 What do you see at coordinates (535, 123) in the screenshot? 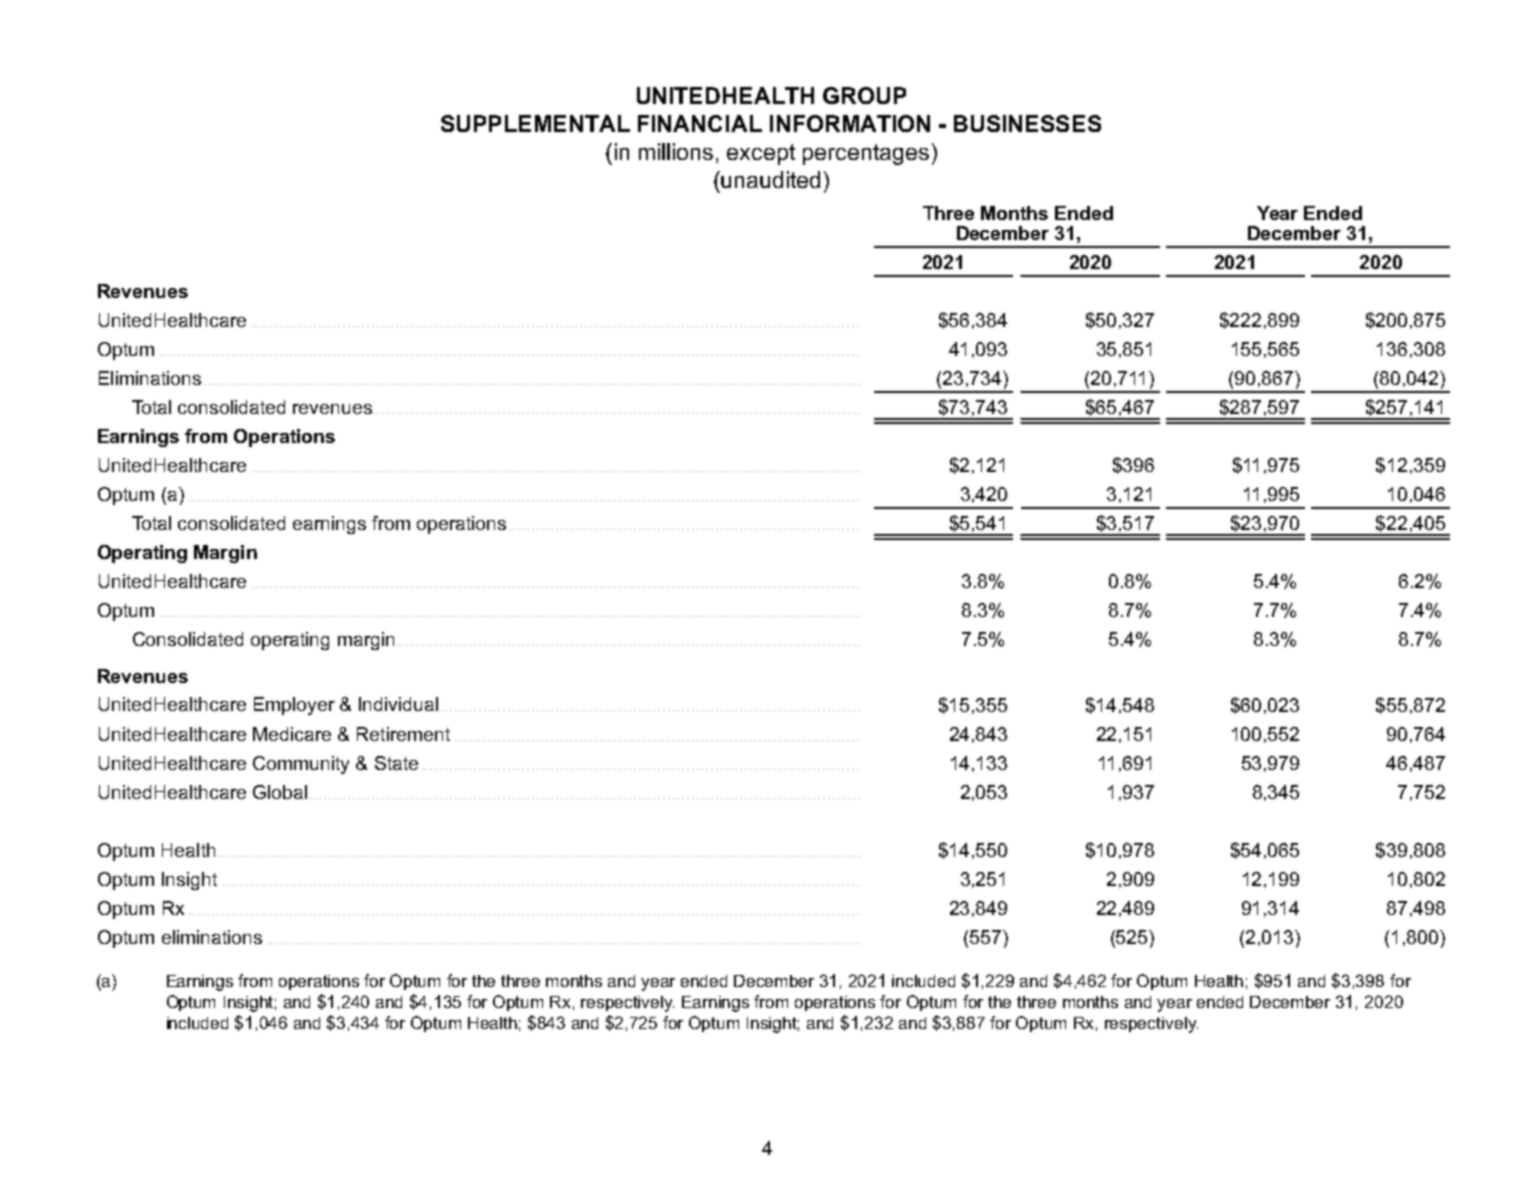
I see `SUPPLEMENTAL` at bounding box center [535, 123].
